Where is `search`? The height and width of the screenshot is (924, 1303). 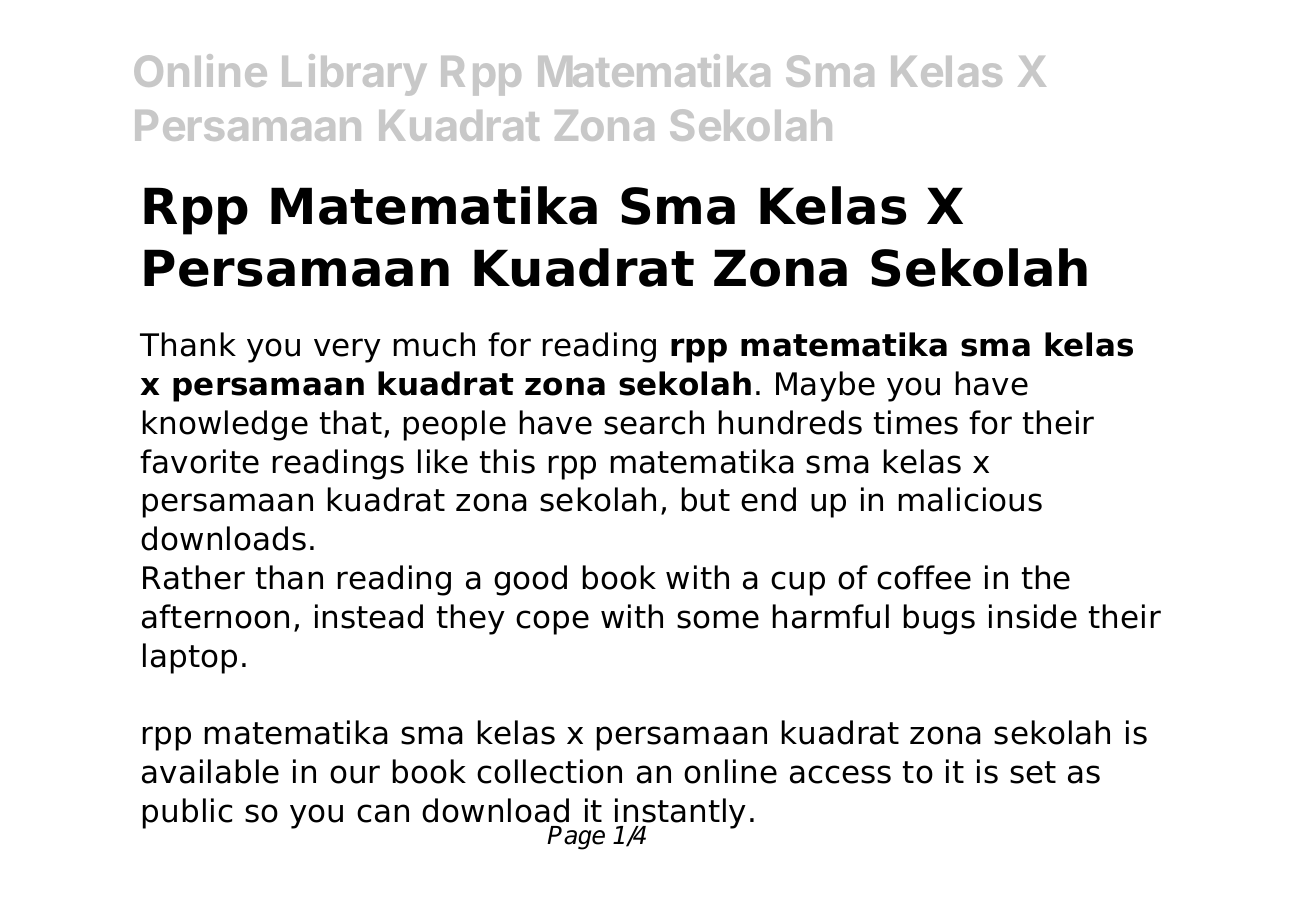
search is located at coordinates (654, 422).
